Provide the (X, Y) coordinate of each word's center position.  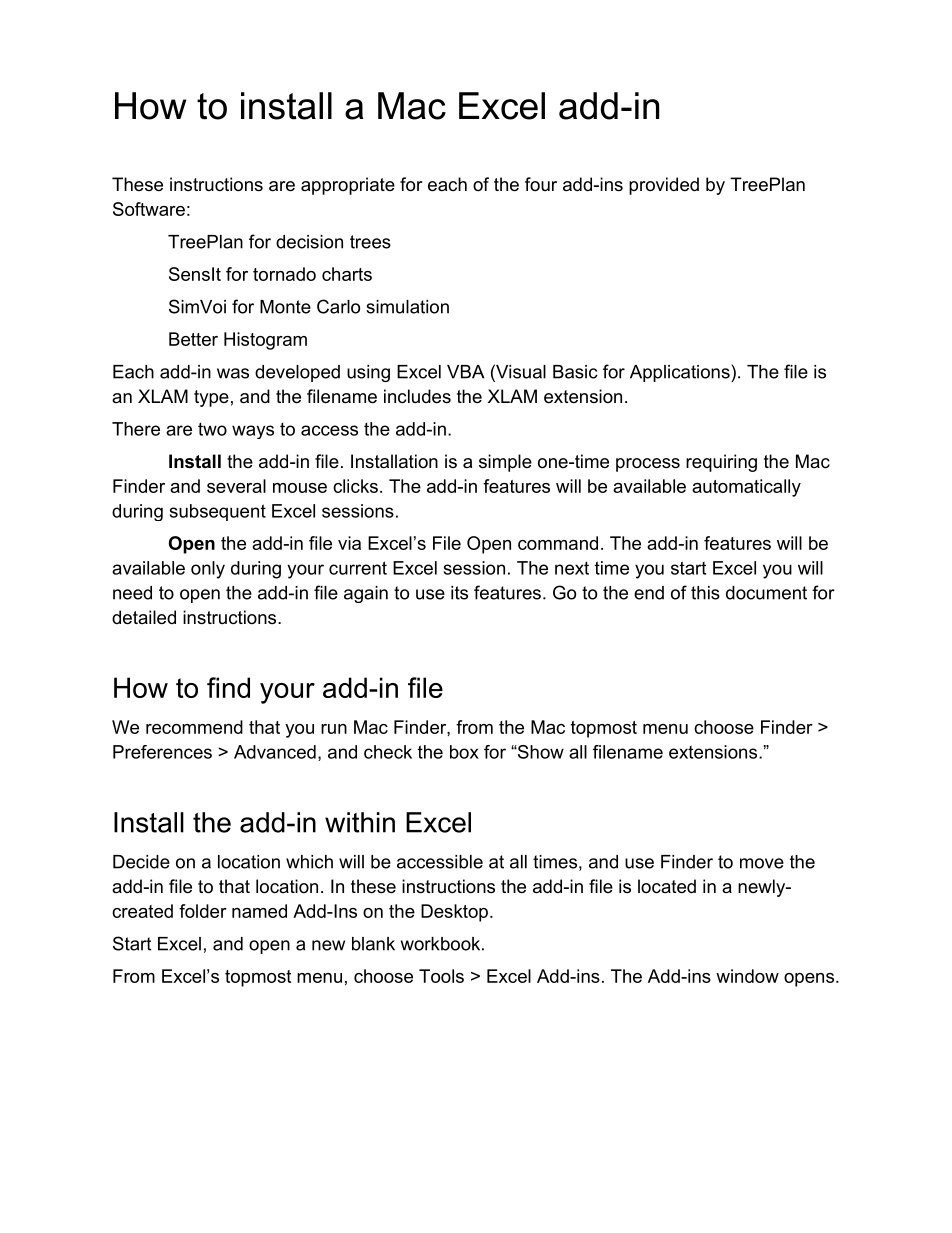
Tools (441, 976)
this (705, 593)
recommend (194, 727)
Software (149, 209)
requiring (721, 463)
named (259, 911)
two (212, 429)
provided (664, 186)
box (464, 752)
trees (370, 242)
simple (505, 463)
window (747, 976)
